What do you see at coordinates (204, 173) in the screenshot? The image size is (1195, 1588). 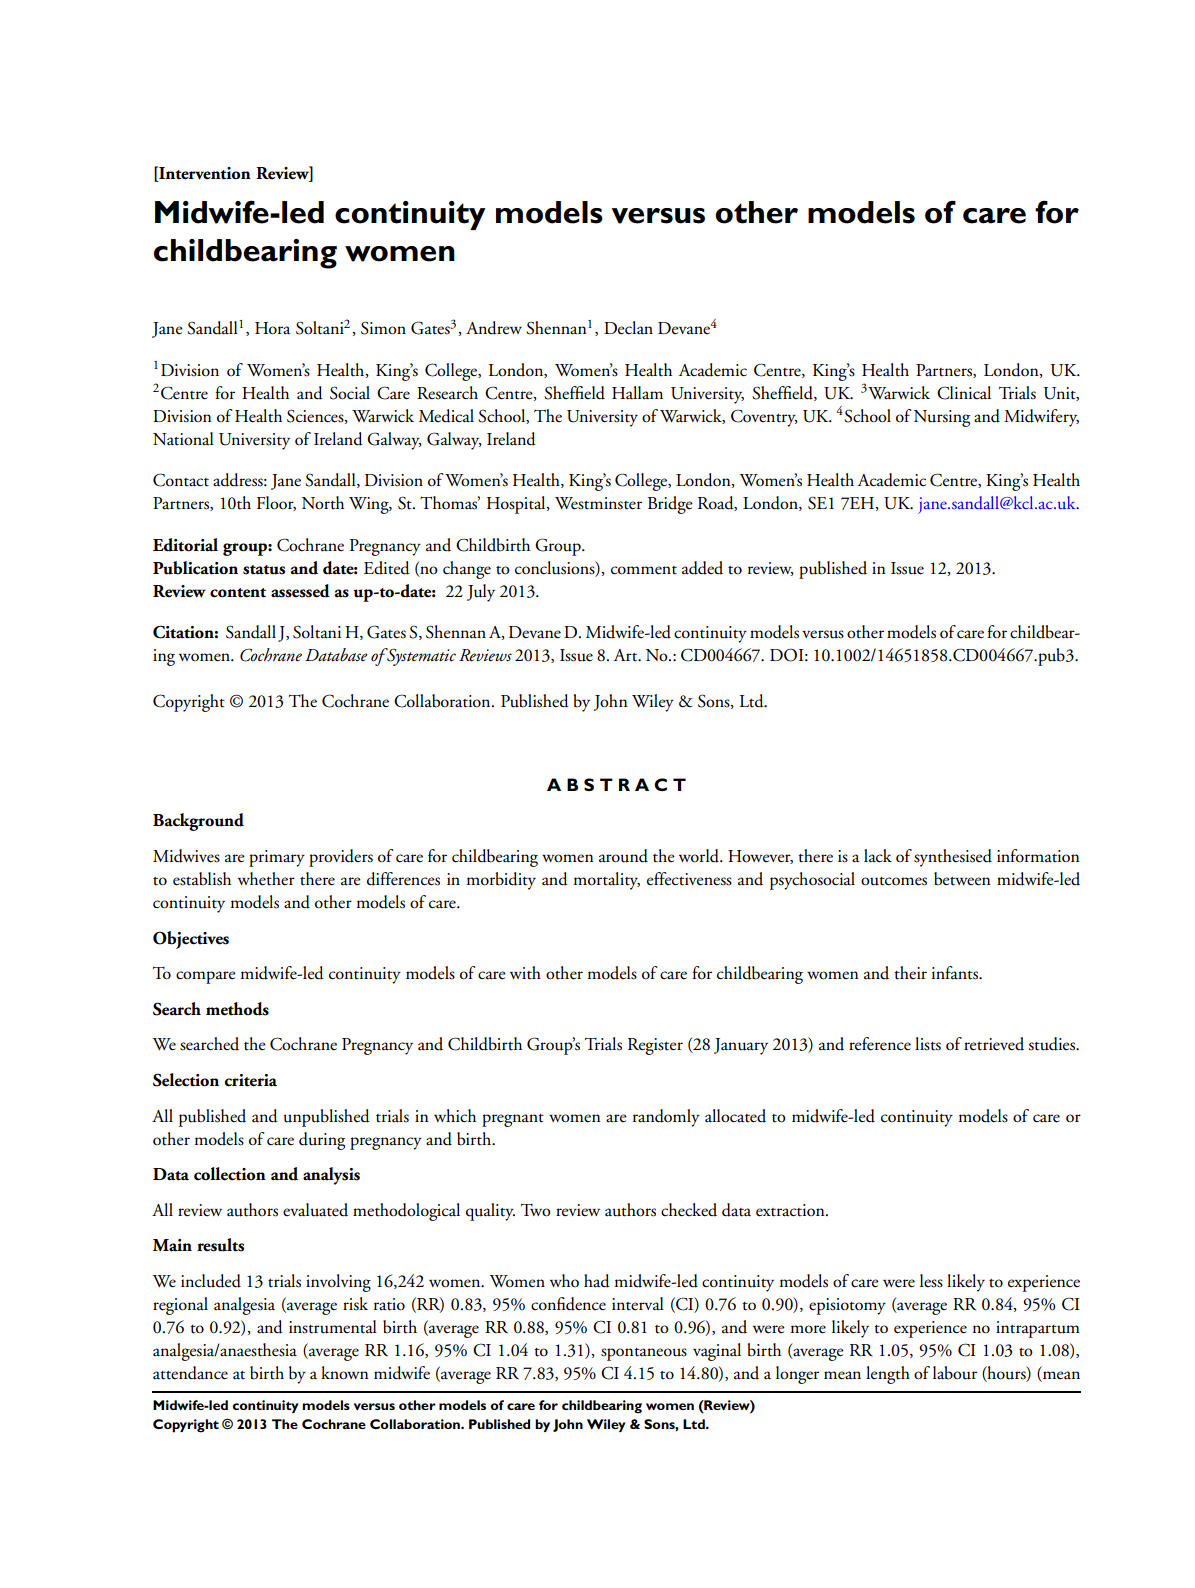 I see `Intervention` at bounding box center [204, 173].
